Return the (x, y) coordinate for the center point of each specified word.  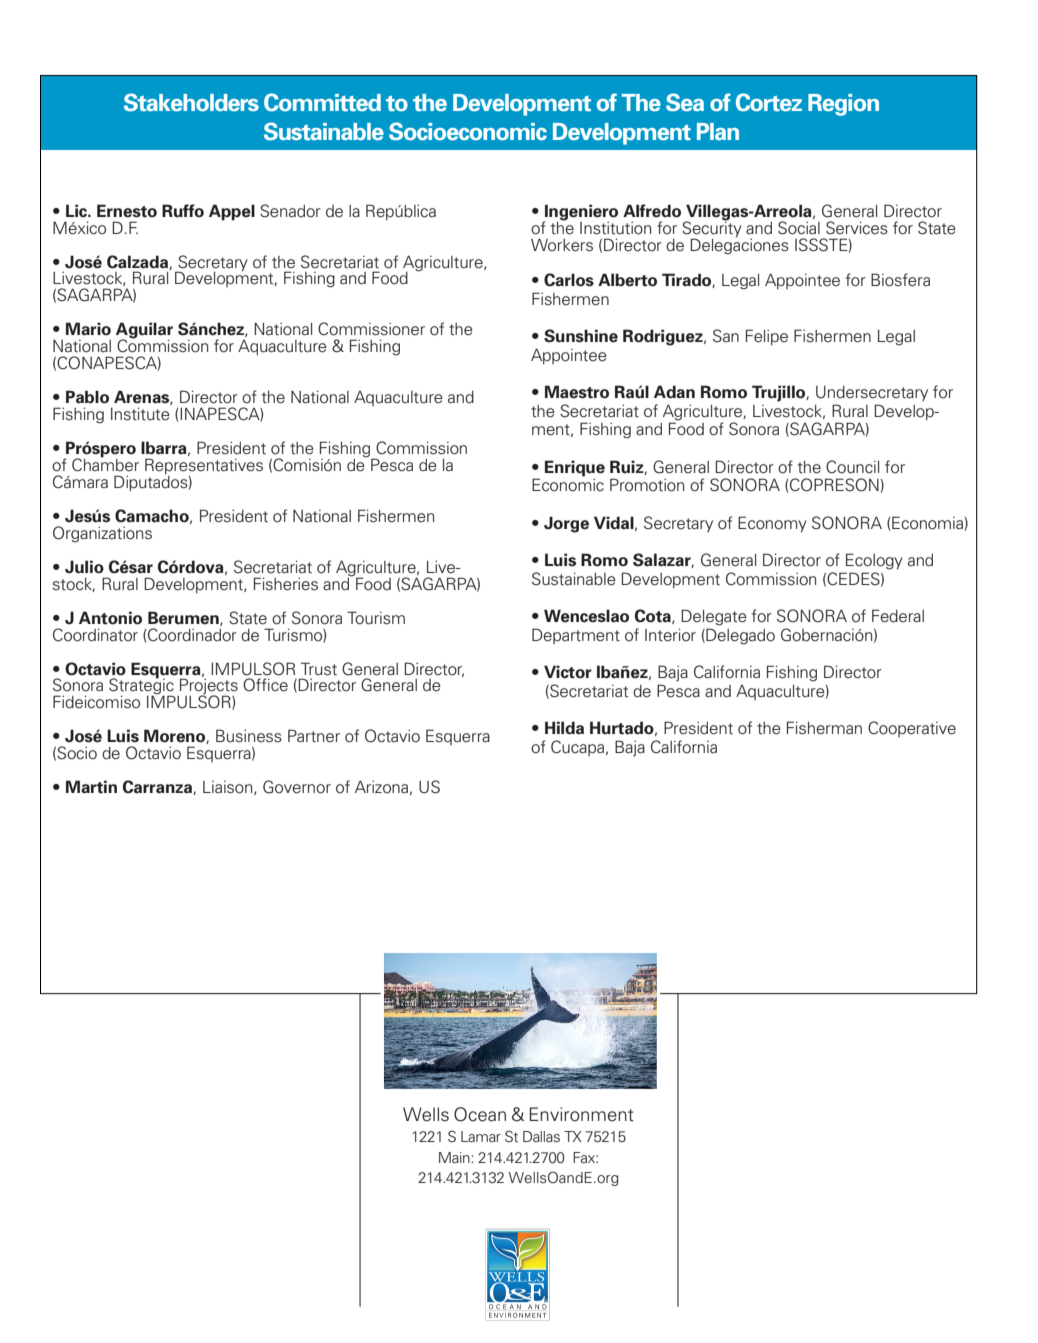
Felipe (767, 337)
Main (455, 1157)
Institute (140, 414)
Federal (898, 616)
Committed (322, 102)
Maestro (577, 392)
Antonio (110, 618)
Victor (568, 672)
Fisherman (824, 728)
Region (843, 105)
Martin (91, 787)
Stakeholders (191, 102)
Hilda (564, 728)
